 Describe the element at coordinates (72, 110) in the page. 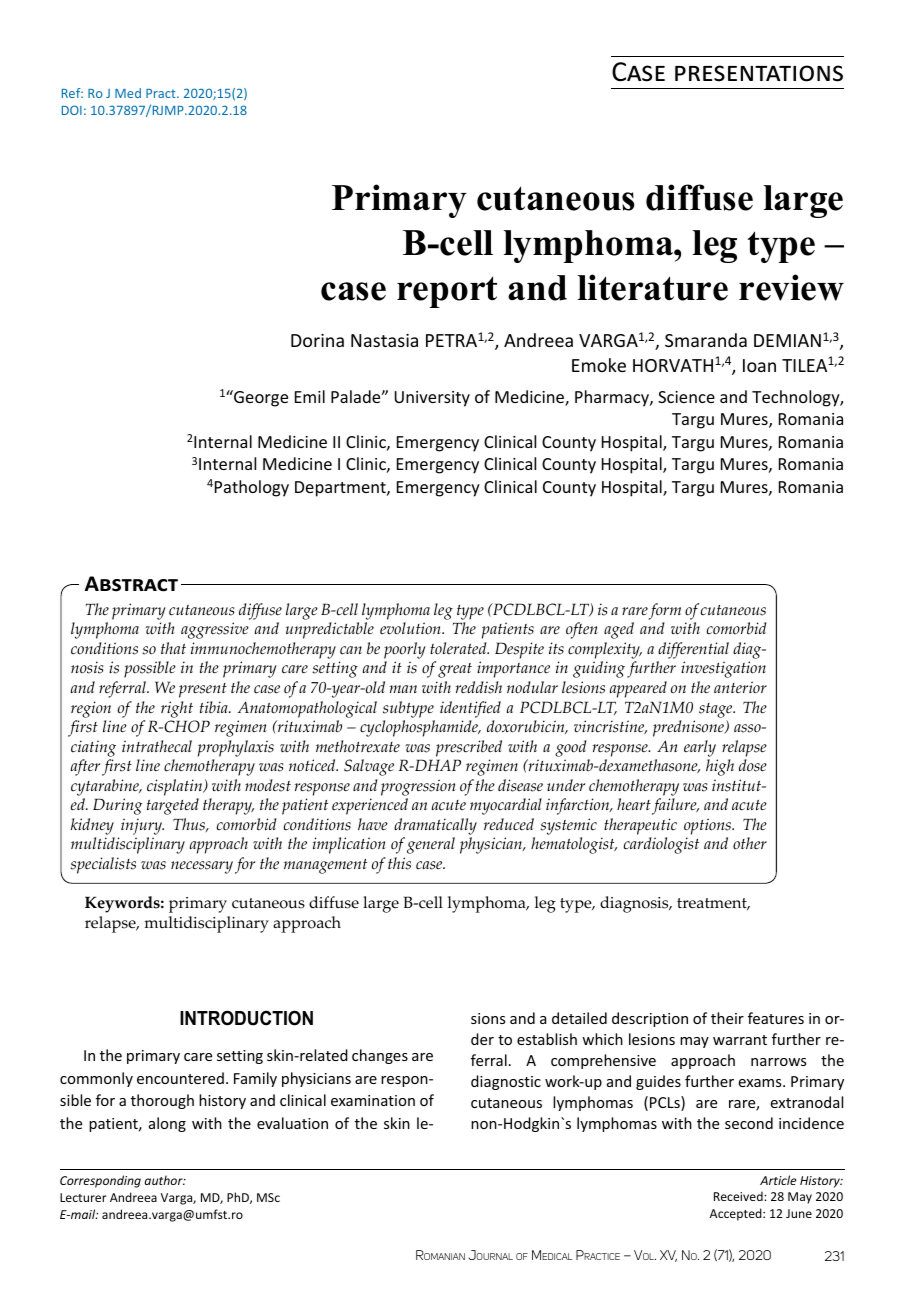

I see `DOI` at that location.
